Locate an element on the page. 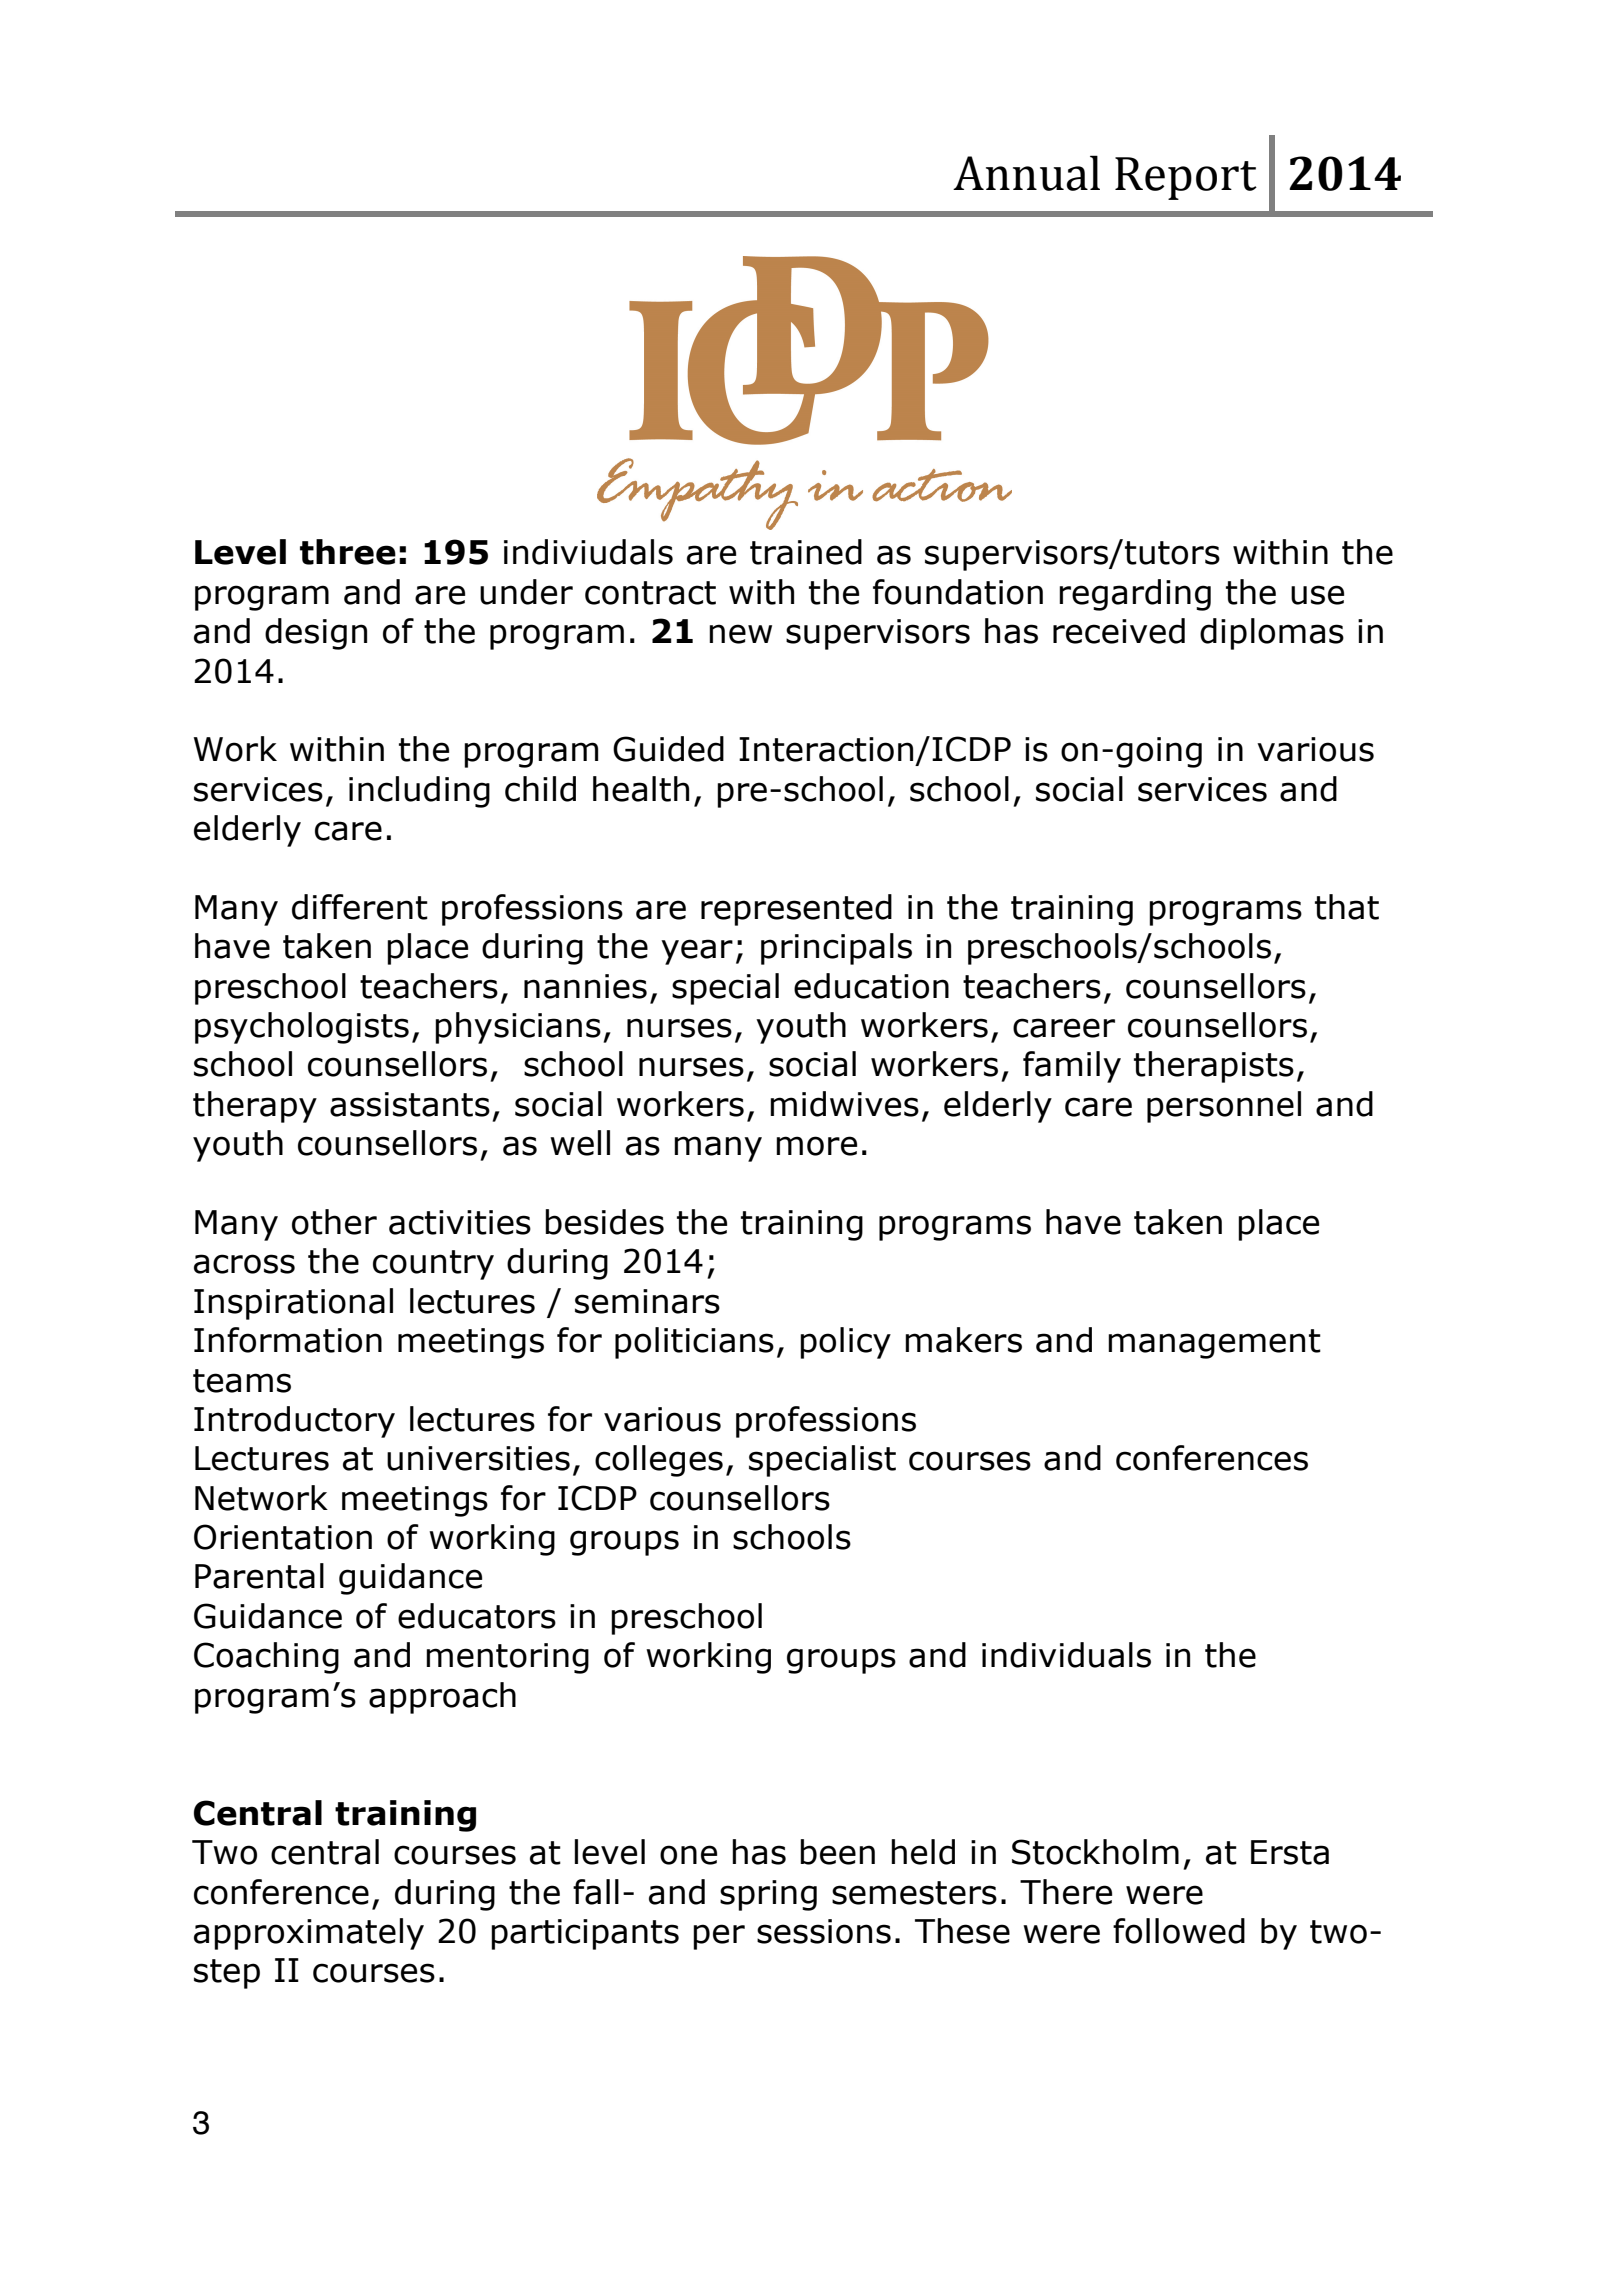 This page has width=1607, height=2274. represented is located at coordinates (796, 910).
